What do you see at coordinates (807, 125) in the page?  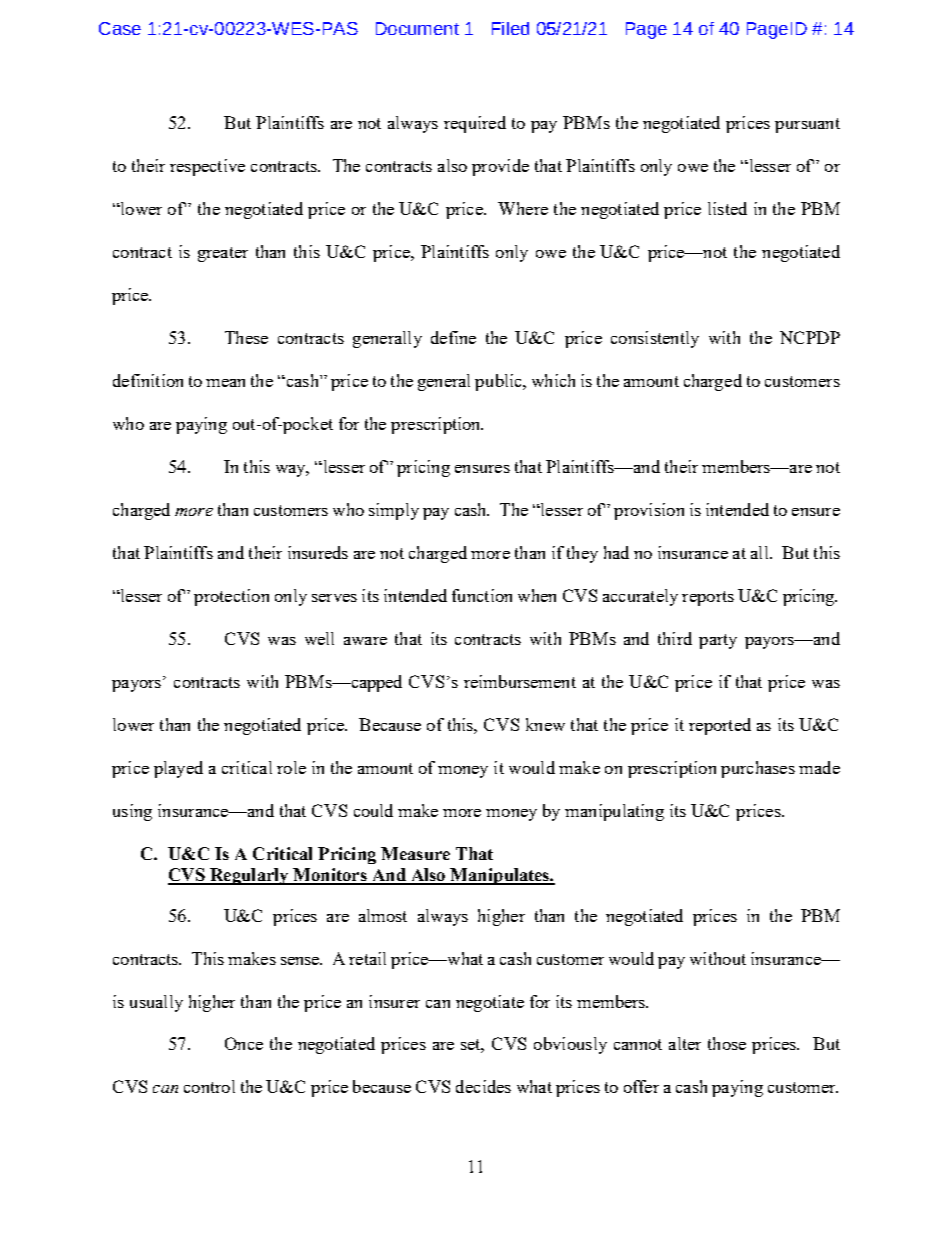 I see `pursuant` at bounding box center [807, 125].
